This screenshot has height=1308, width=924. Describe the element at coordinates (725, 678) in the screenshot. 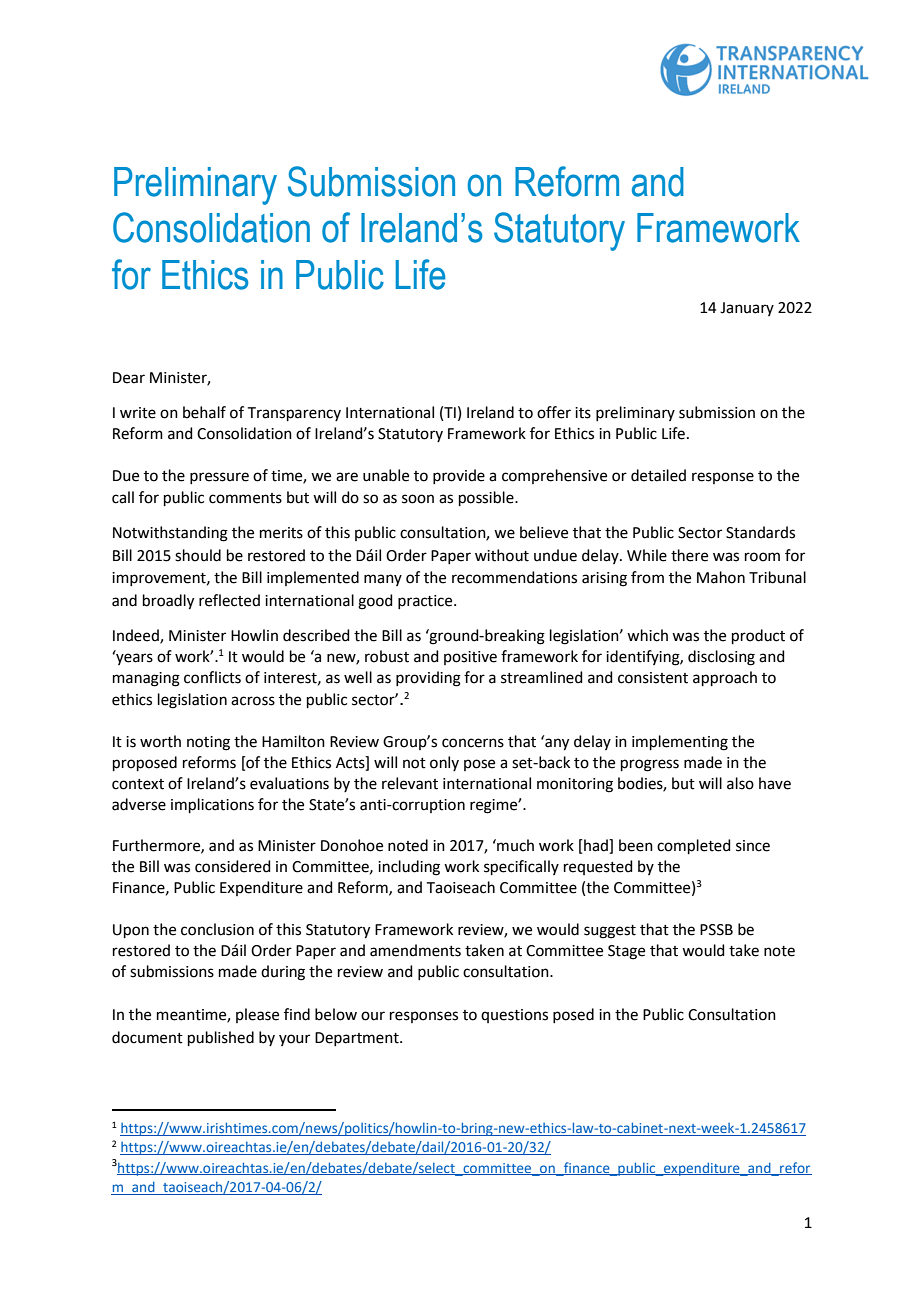

I see `approach` at that location.
